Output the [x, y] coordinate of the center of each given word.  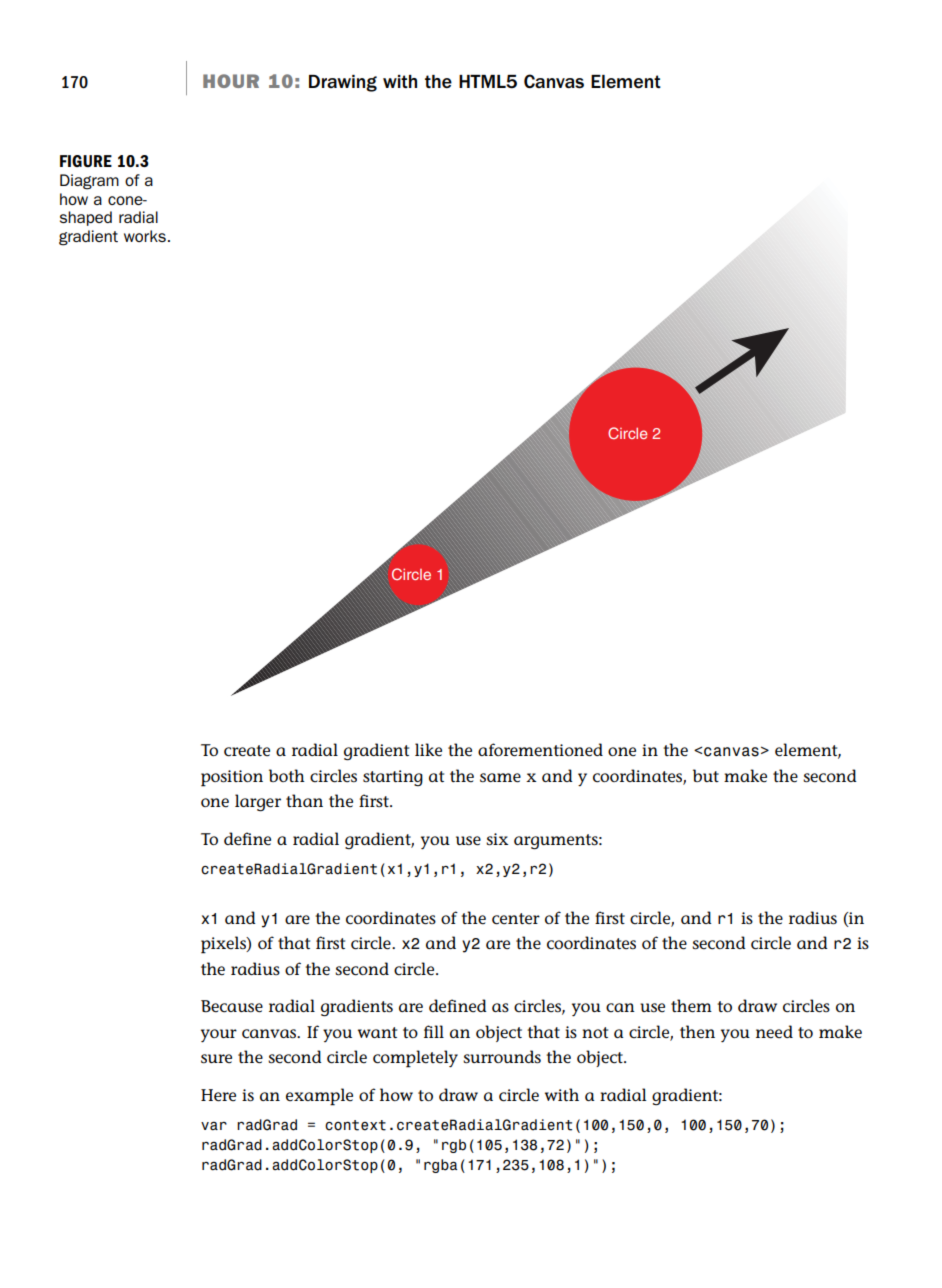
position [232, 778]
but [706, 775]
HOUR [231, 81]
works [145, 236]
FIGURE [86, 161]
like [428, 749]
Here [218, 1095]
